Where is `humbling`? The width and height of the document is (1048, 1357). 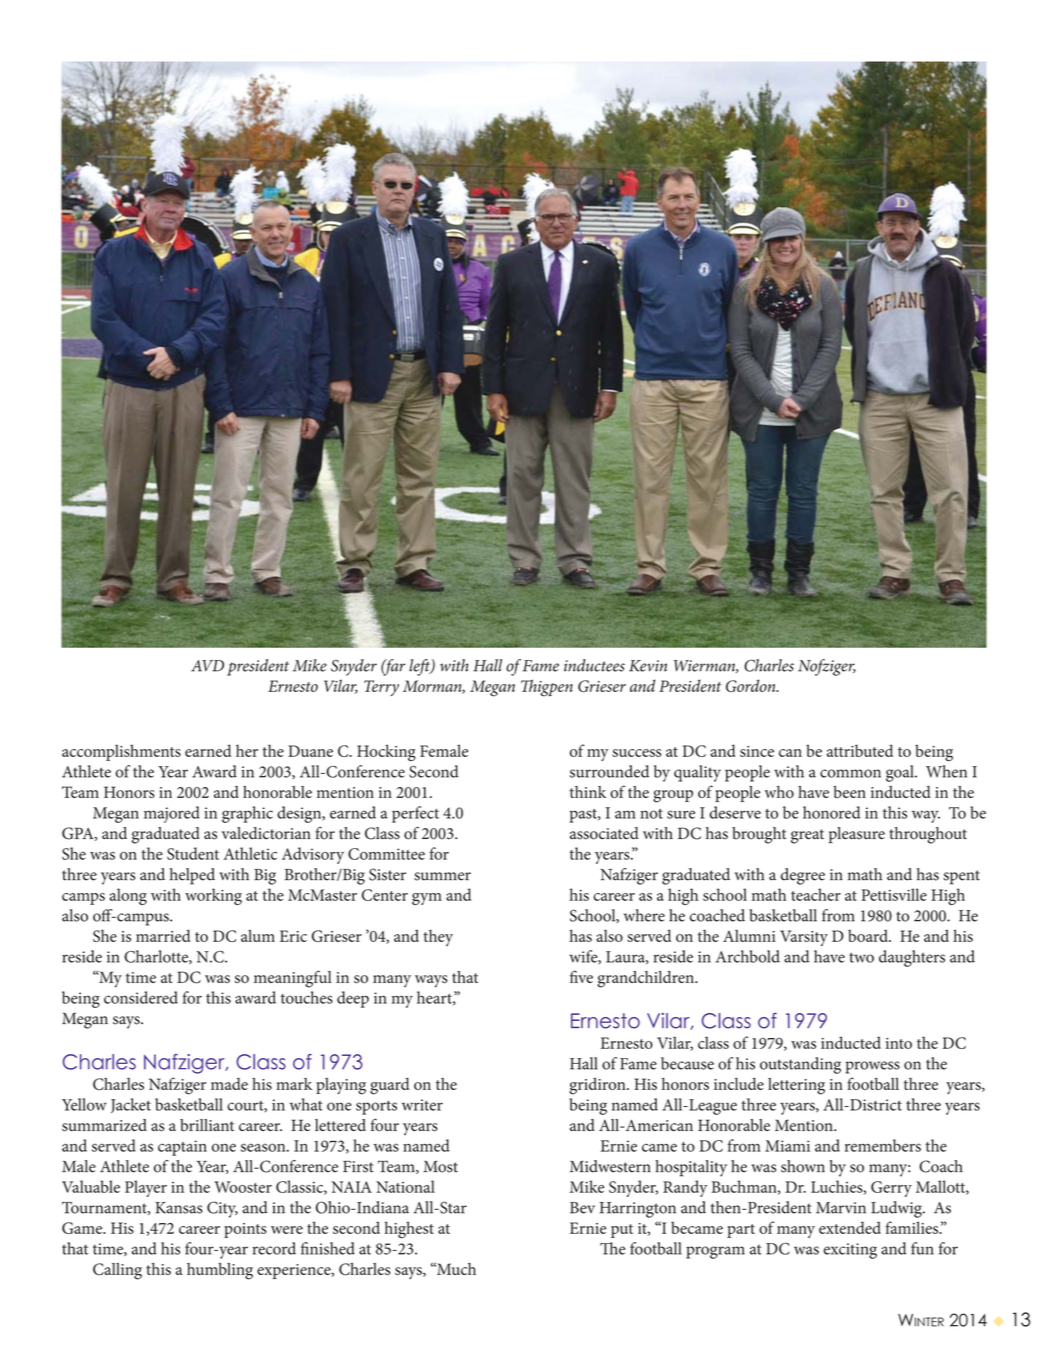 humbling is located at coordinates (220, 1271).
